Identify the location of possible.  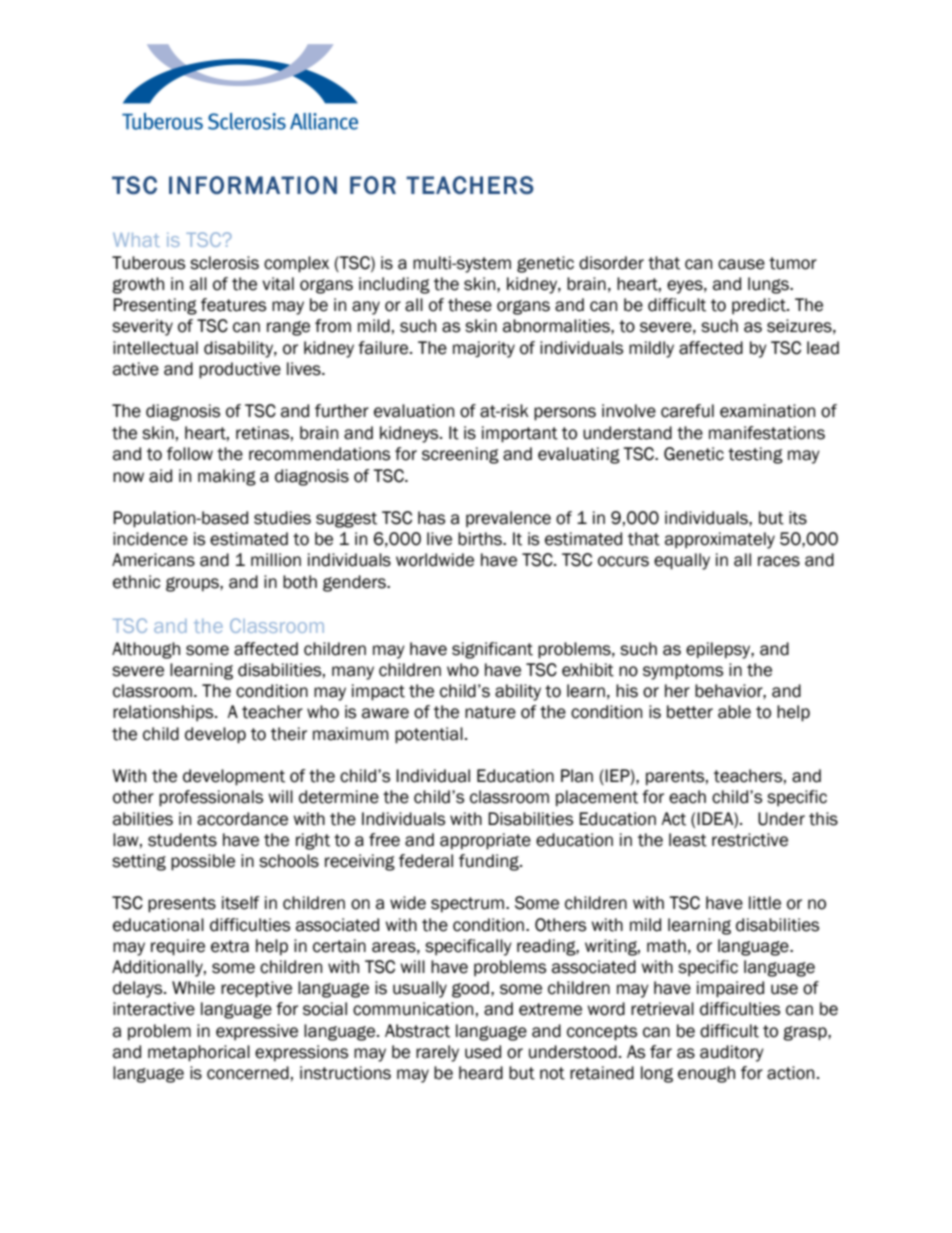
(203, 862).
